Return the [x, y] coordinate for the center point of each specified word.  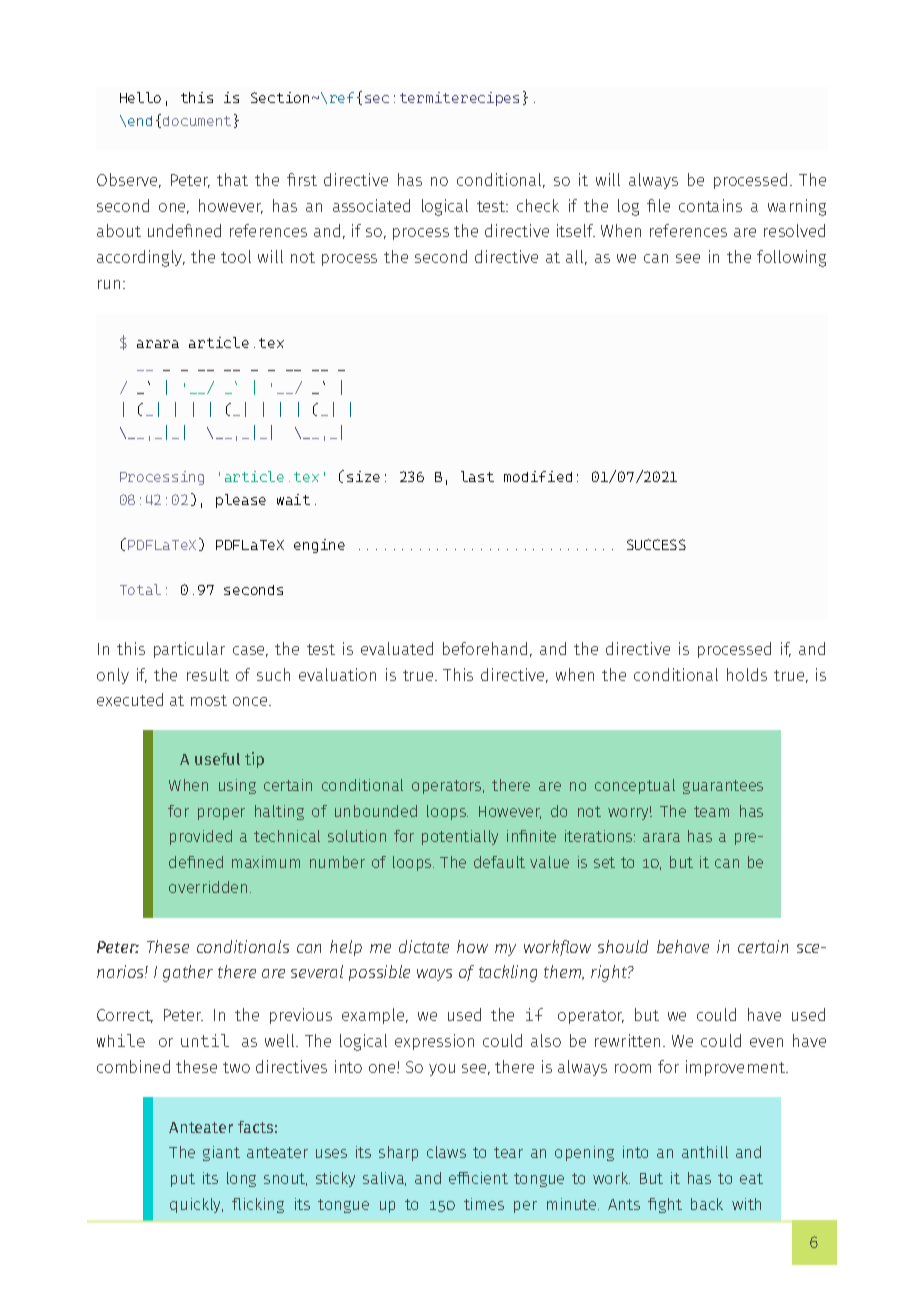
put [183, 1180]
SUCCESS [656, 544]
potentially [460, 837]
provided [201, 837]
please [241, 501]
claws [446, 1152]
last [477, 476]
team [711, 811]
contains [710, 205]
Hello [140, 97]
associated [371, 205]
